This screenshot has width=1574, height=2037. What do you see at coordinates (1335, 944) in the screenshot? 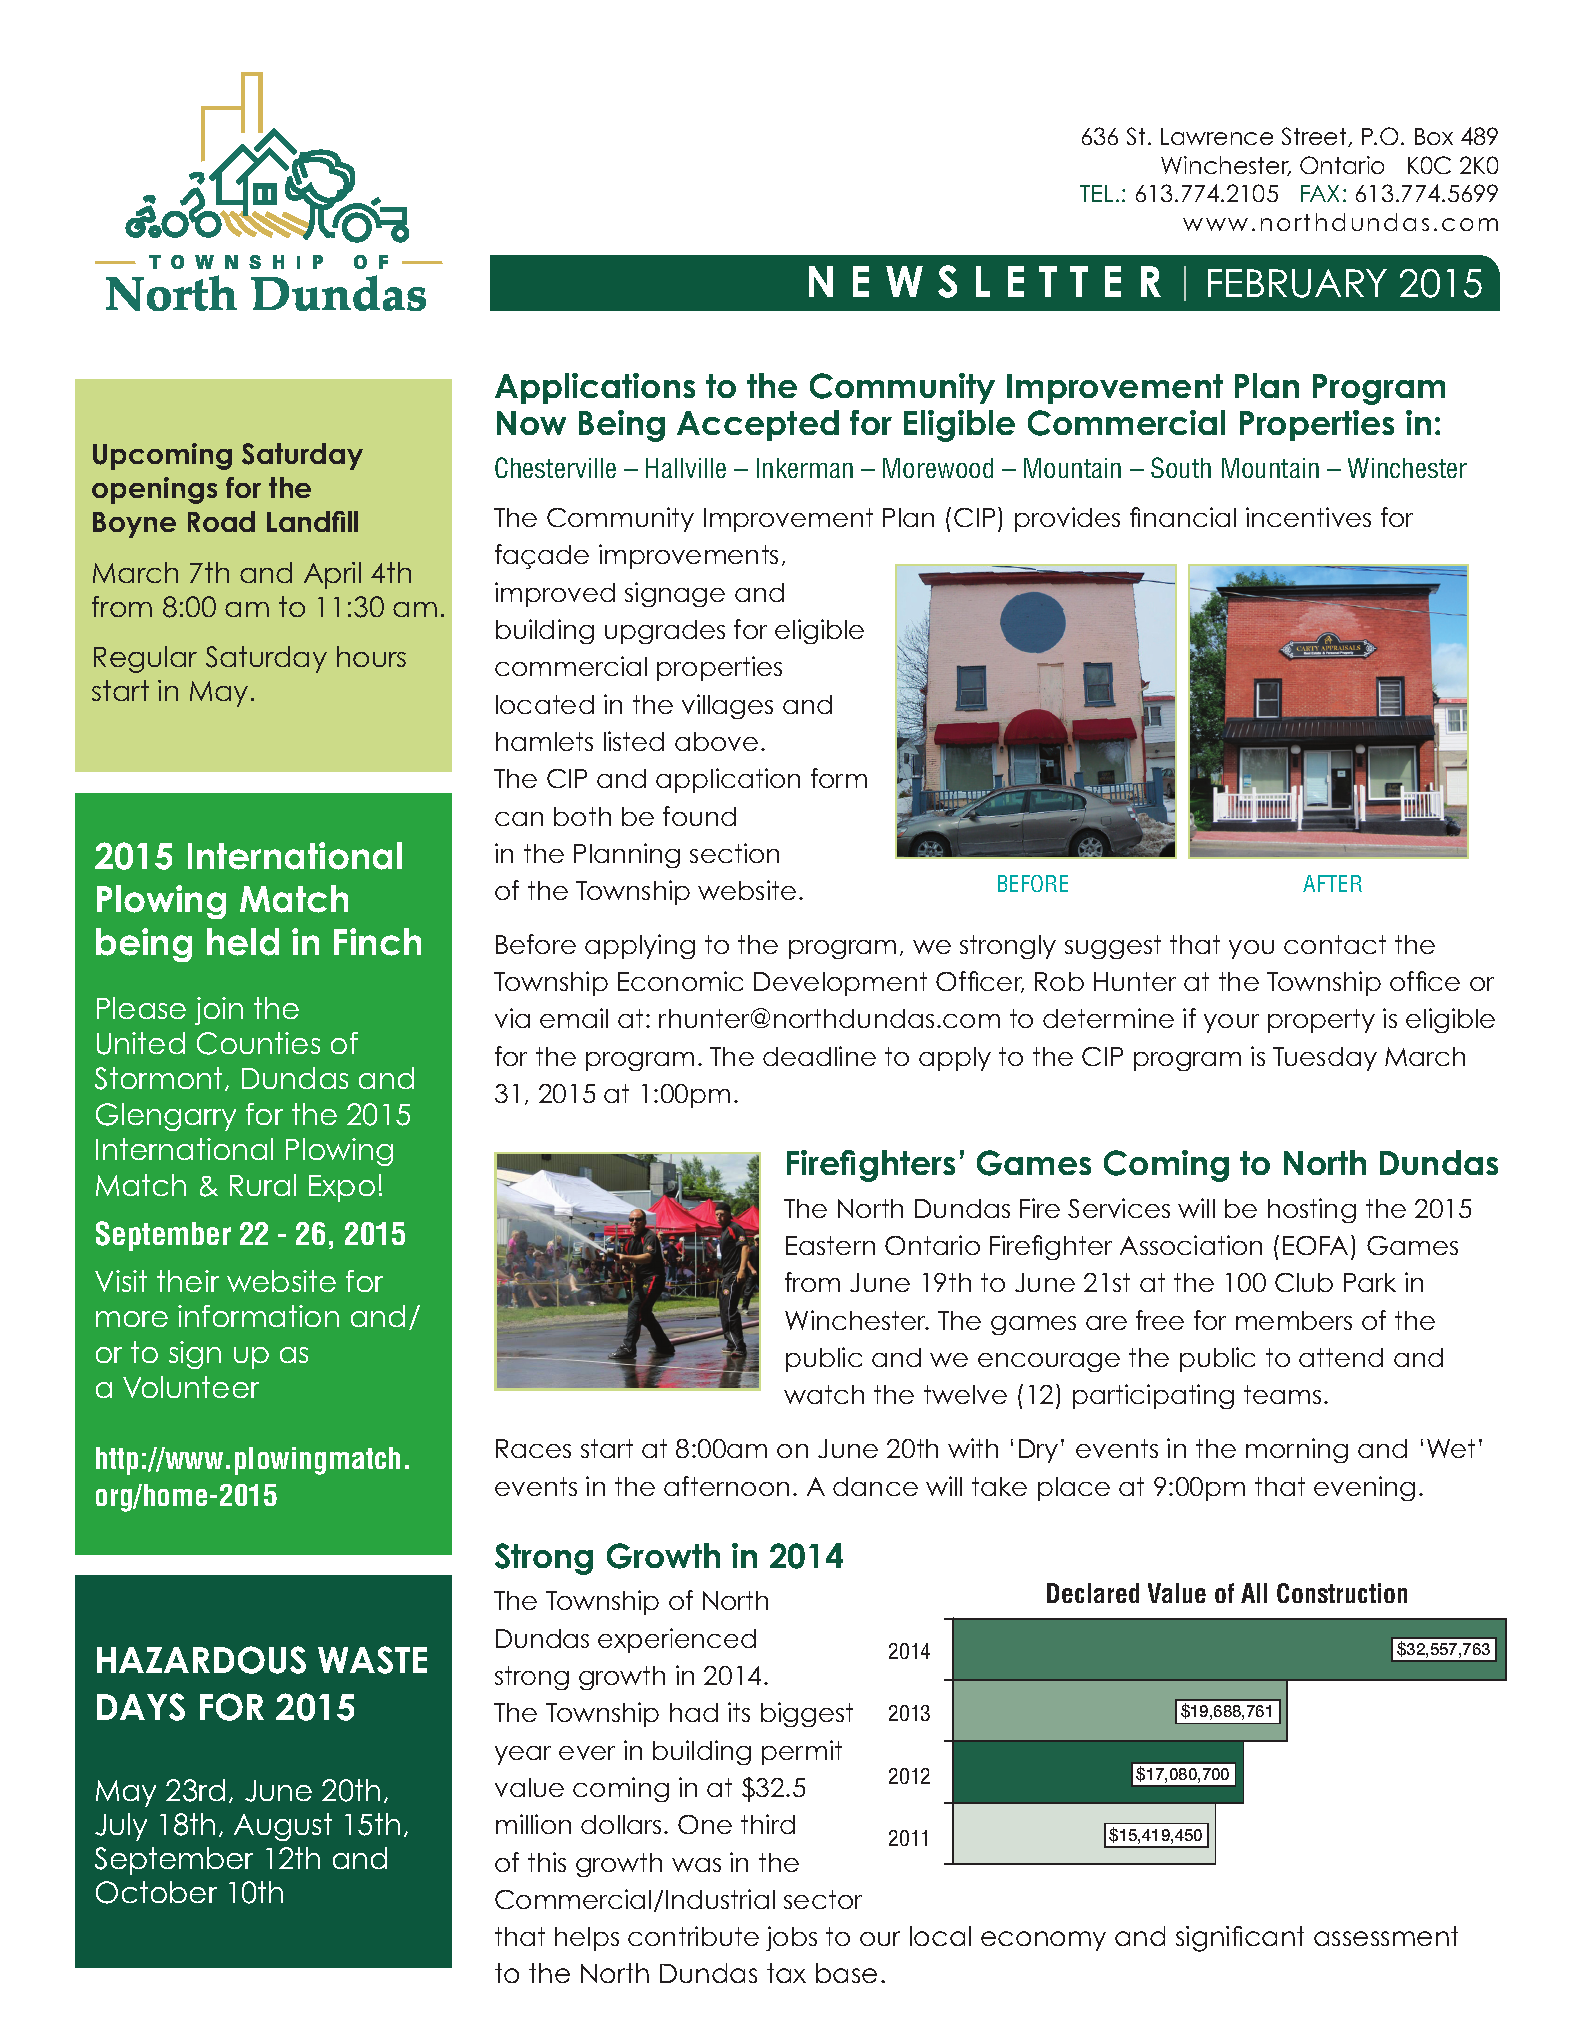
I see `contact` at bounding box center [1335, 944].
